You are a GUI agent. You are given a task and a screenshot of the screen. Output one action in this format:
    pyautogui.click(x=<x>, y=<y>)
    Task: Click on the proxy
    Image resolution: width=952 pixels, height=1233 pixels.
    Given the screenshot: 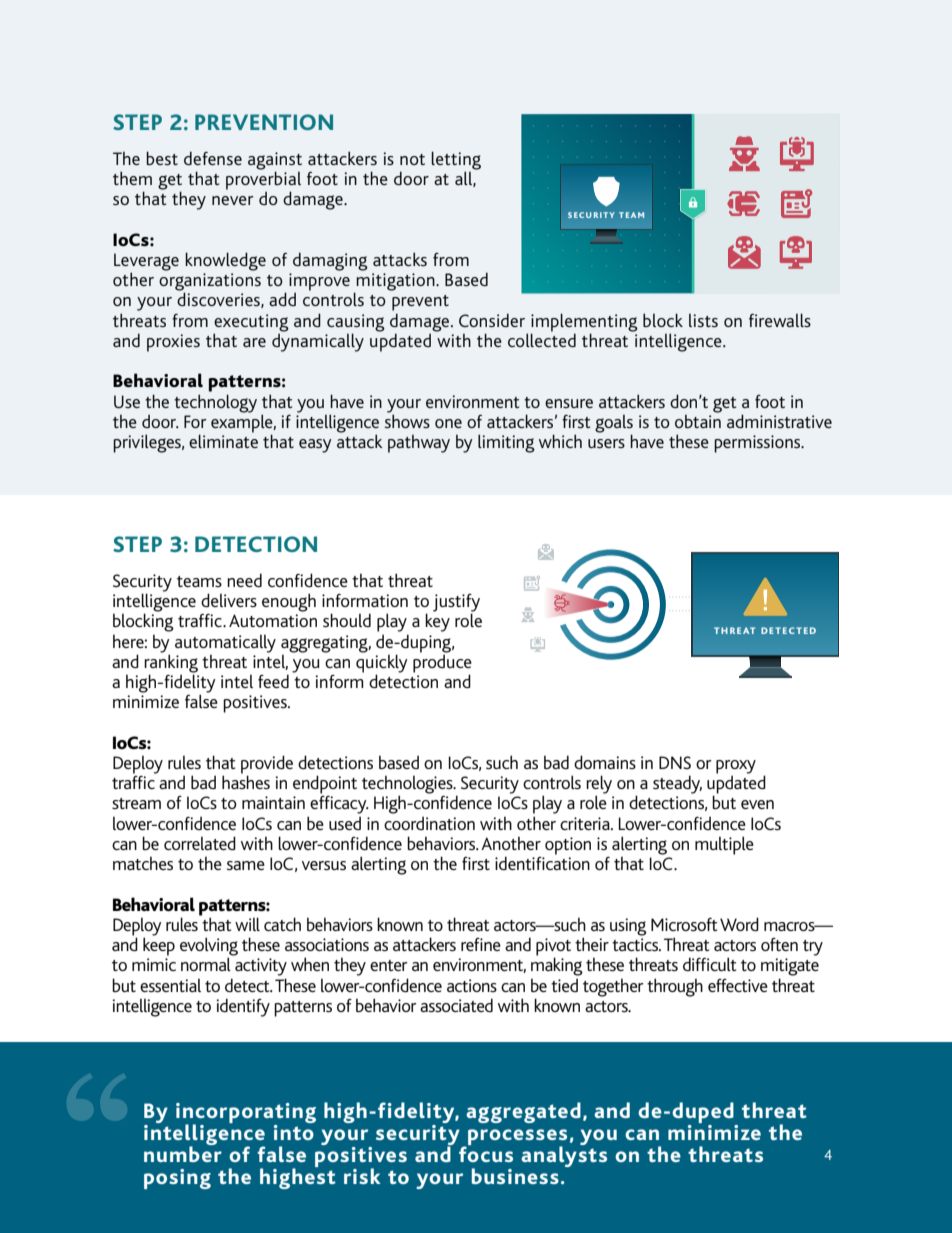 What is the action you would take?
    pyautogui.click(x=736, y=768)
